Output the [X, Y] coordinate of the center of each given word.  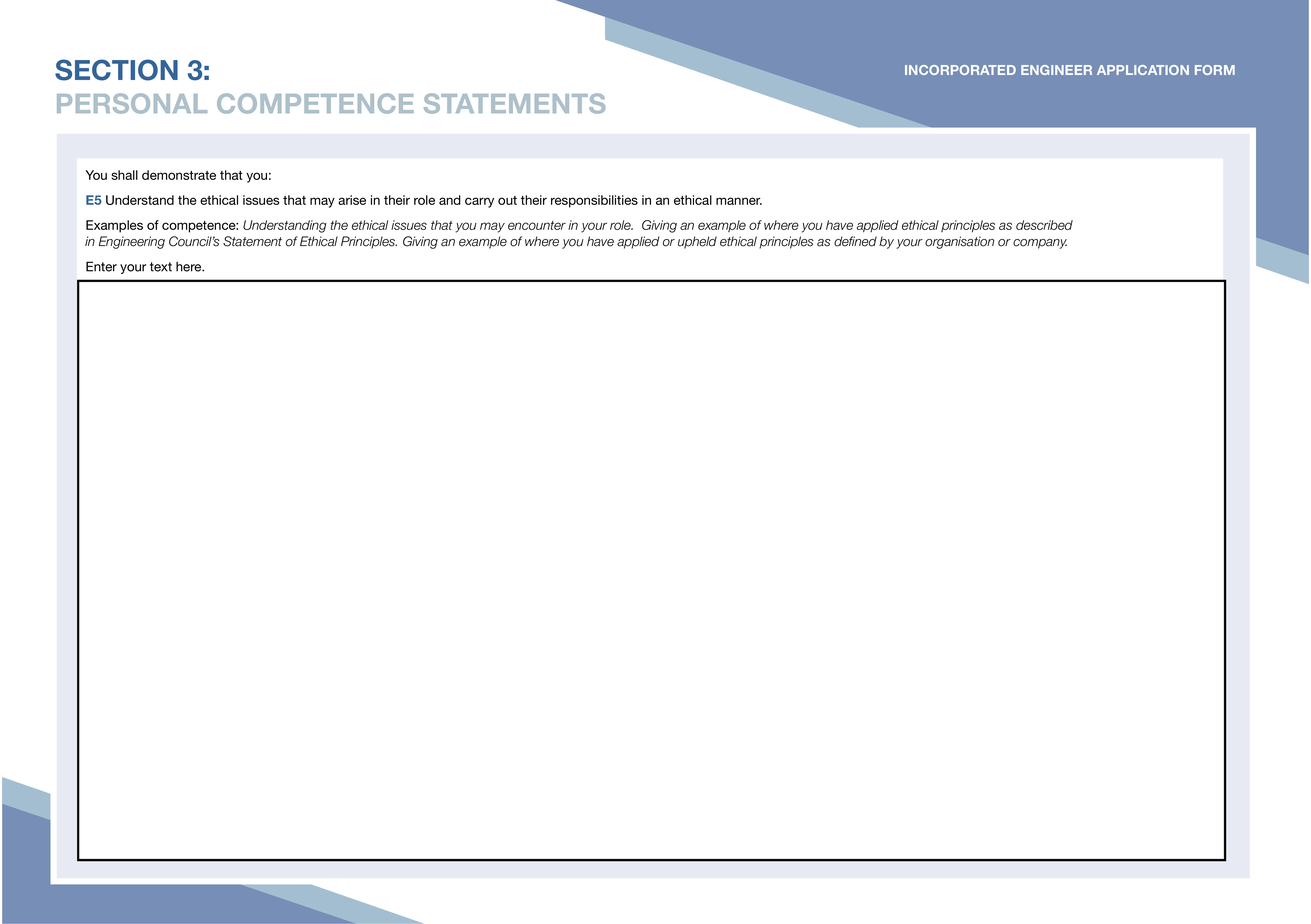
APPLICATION [1143, 70]
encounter [537, 225]
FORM [1215, 70]
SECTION [116, 70]
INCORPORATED [960, 70]
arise [352, 200]
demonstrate [179, 175]
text [161, 267]
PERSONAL [132, 103]
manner [739, 201]
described [1044, 225]
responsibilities [594, 201]
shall [124, 175]
